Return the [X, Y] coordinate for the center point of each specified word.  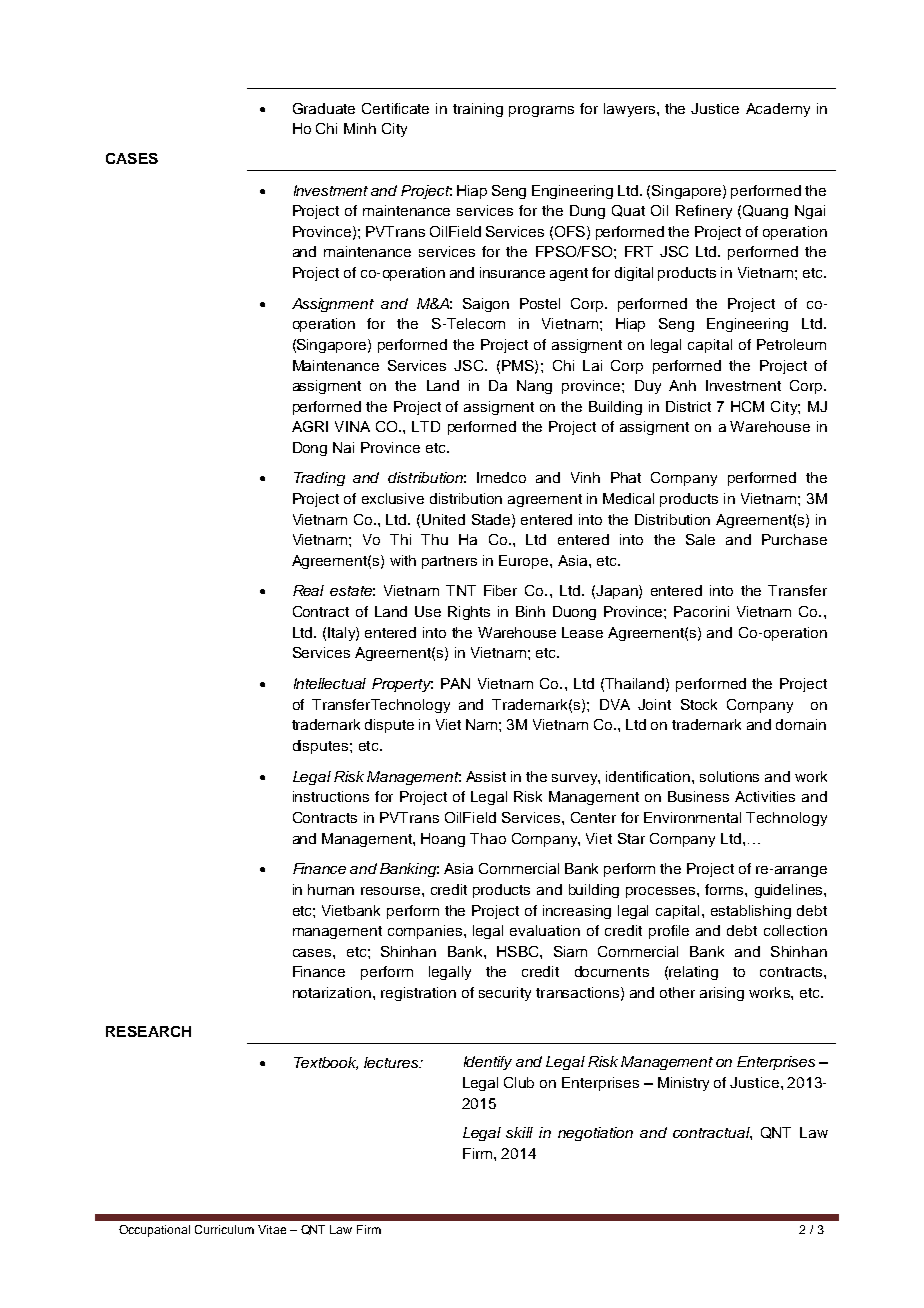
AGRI [310, 426]
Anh [682, 385]
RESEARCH [148, 1031]
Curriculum [224, 1229]
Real [308, 590]
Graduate [324, 108]
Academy [778, 110]
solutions [729, 776]
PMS [519, 366]
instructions [331, 796]
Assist [486, 776]
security [505, 994]
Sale [700, 539]
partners [449, 562]
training [478, 110]
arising [722, 994]
